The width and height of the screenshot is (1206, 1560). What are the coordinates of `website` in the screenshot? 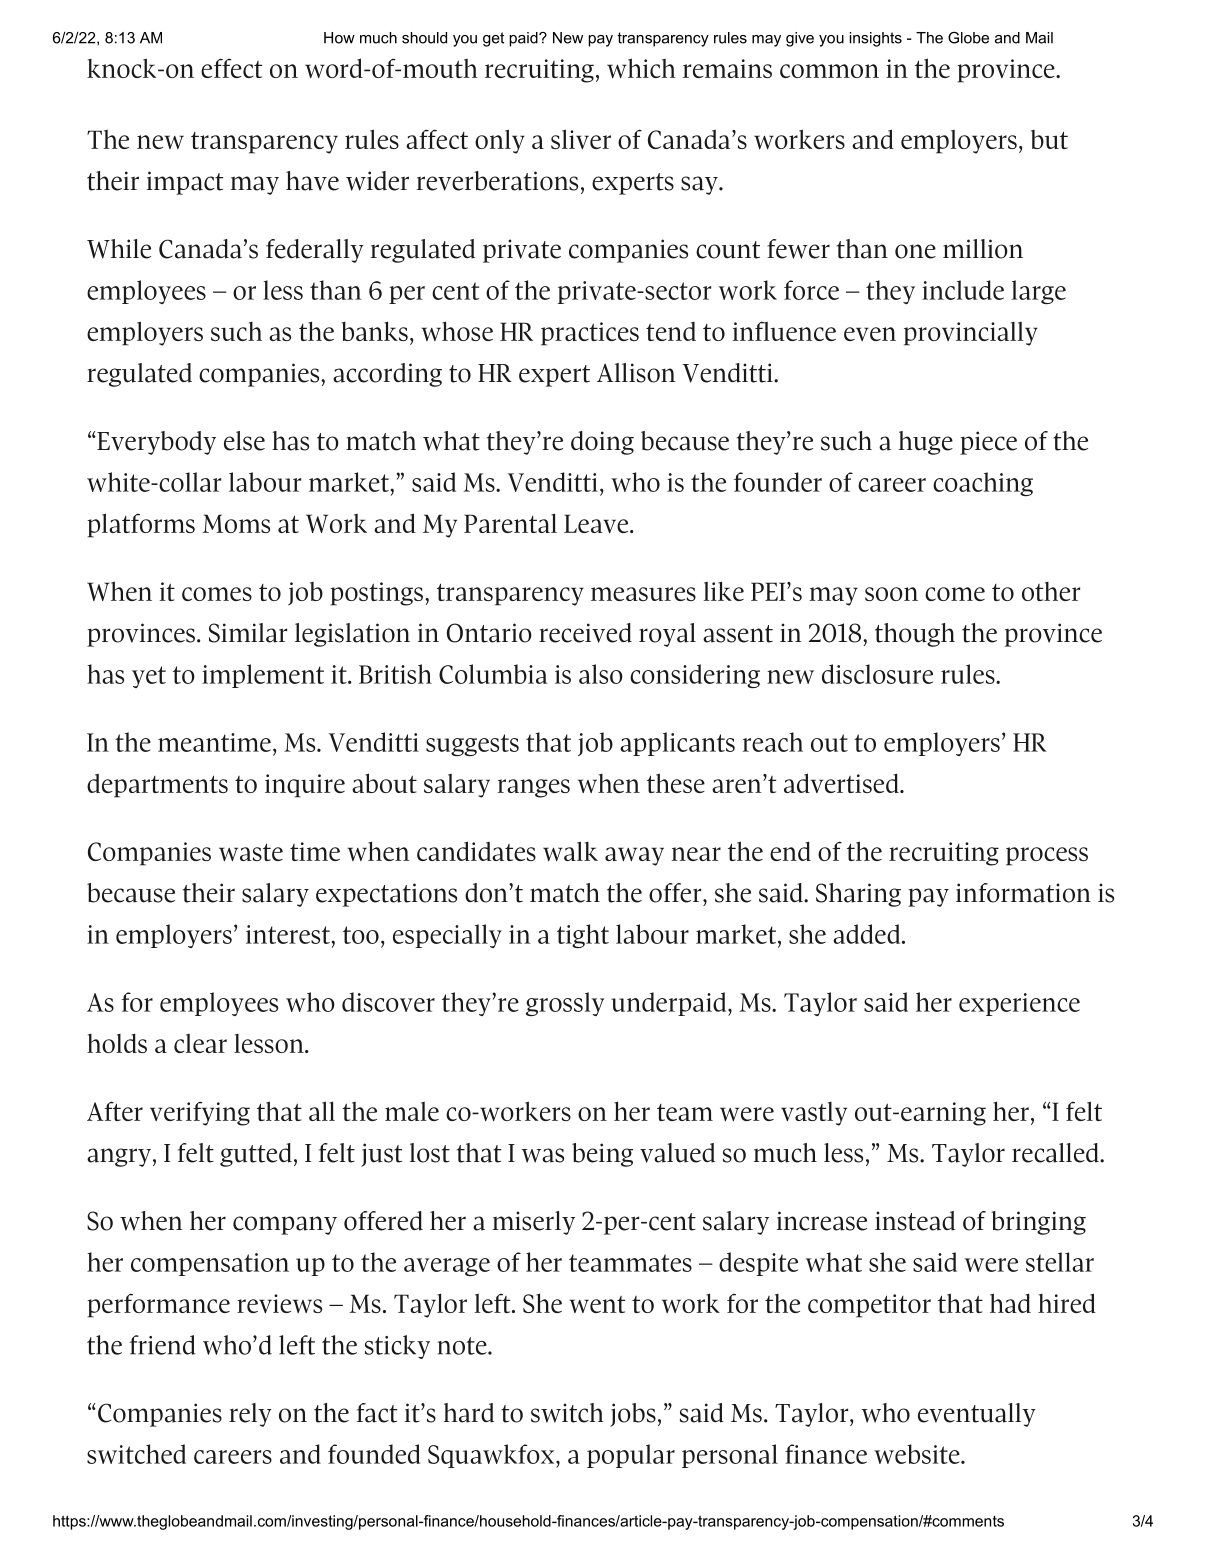 It's located at (918, 1454).
